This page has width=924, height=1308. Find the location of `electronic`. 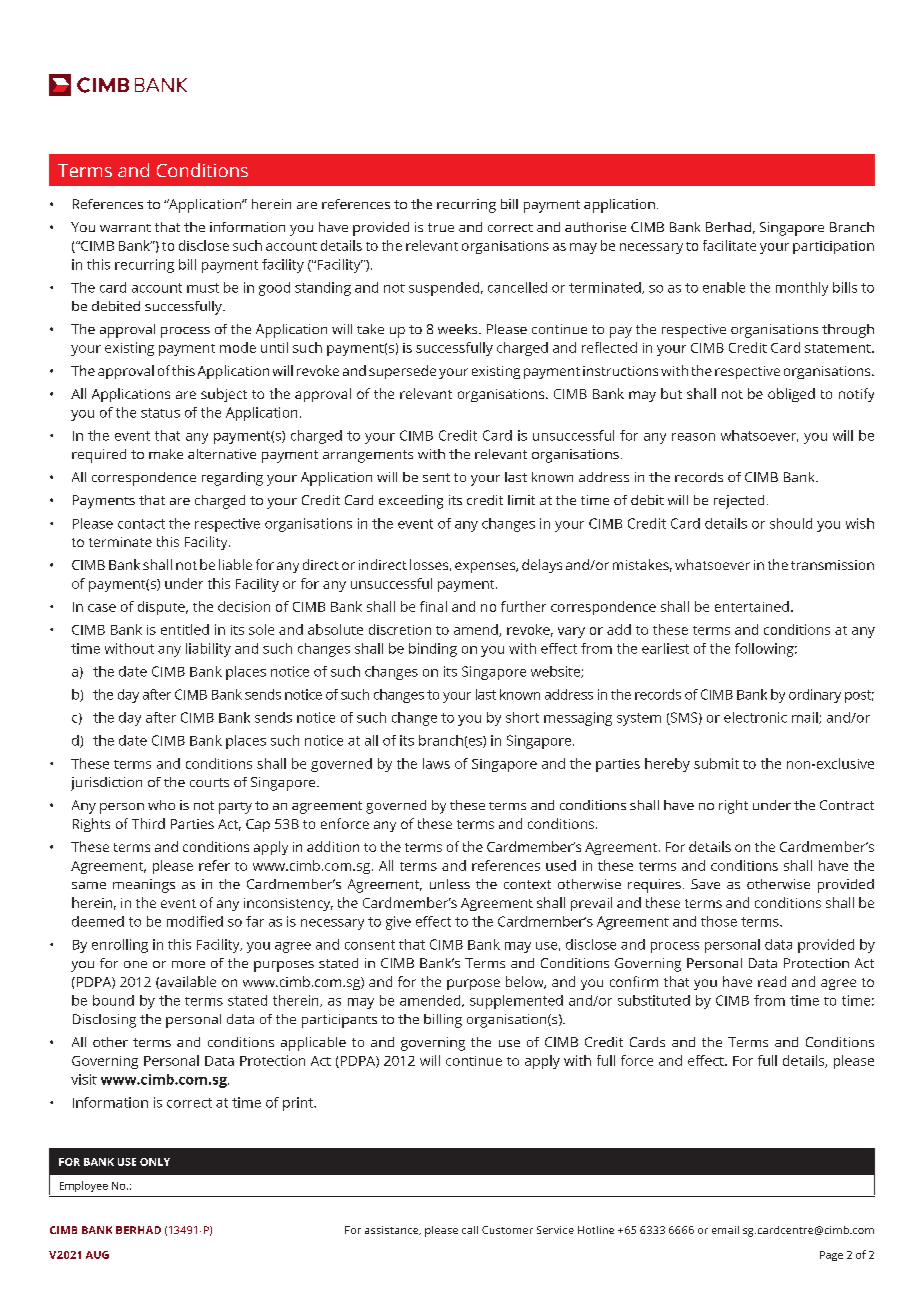

electronic is located at coordinates (755, 717).
